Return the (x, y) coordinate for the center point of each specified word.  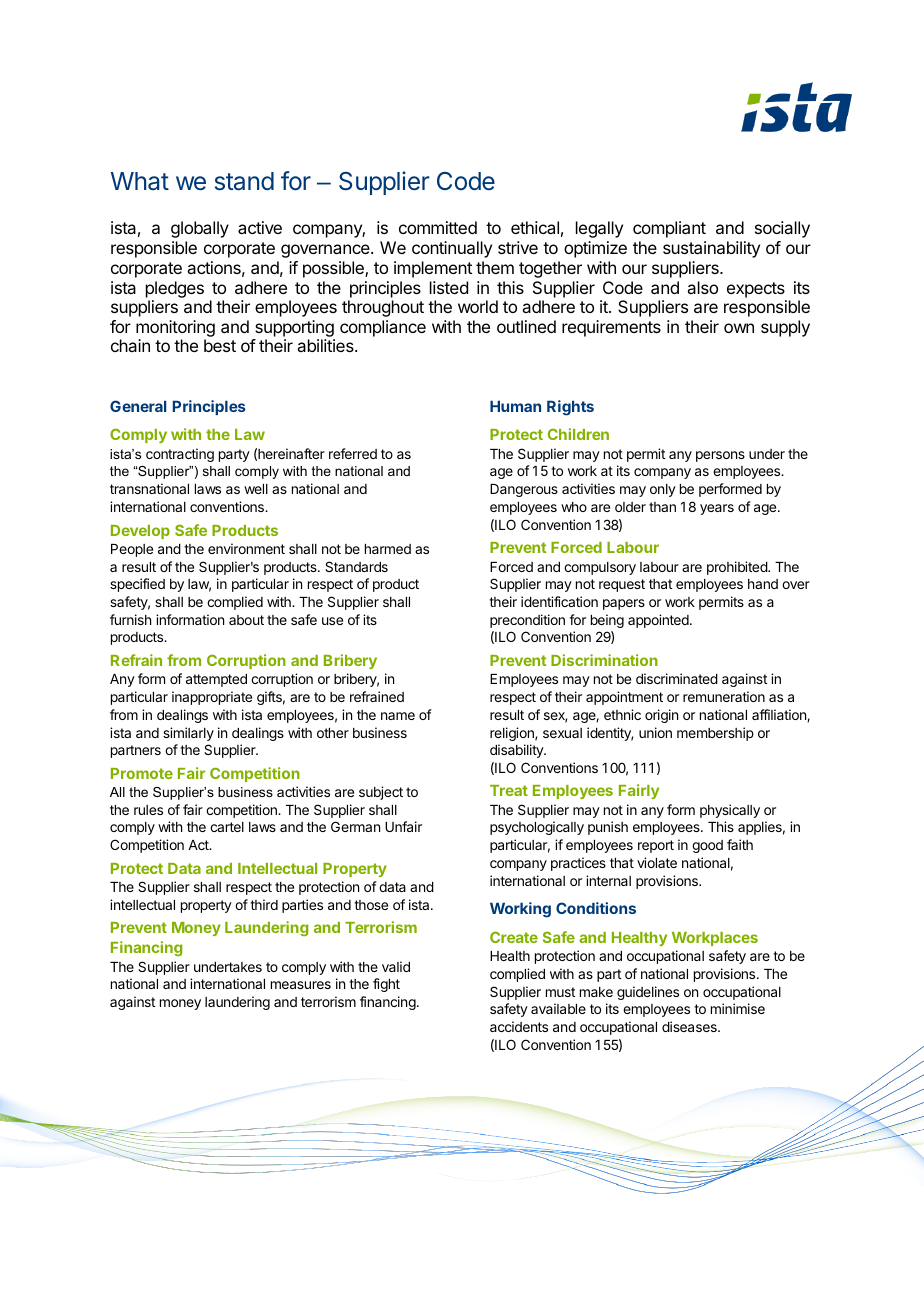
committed (438, 227)
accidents (519, 1026)
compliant (669, 229)
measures (301, 985)
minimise (738, 1008)
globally (200, 229)
